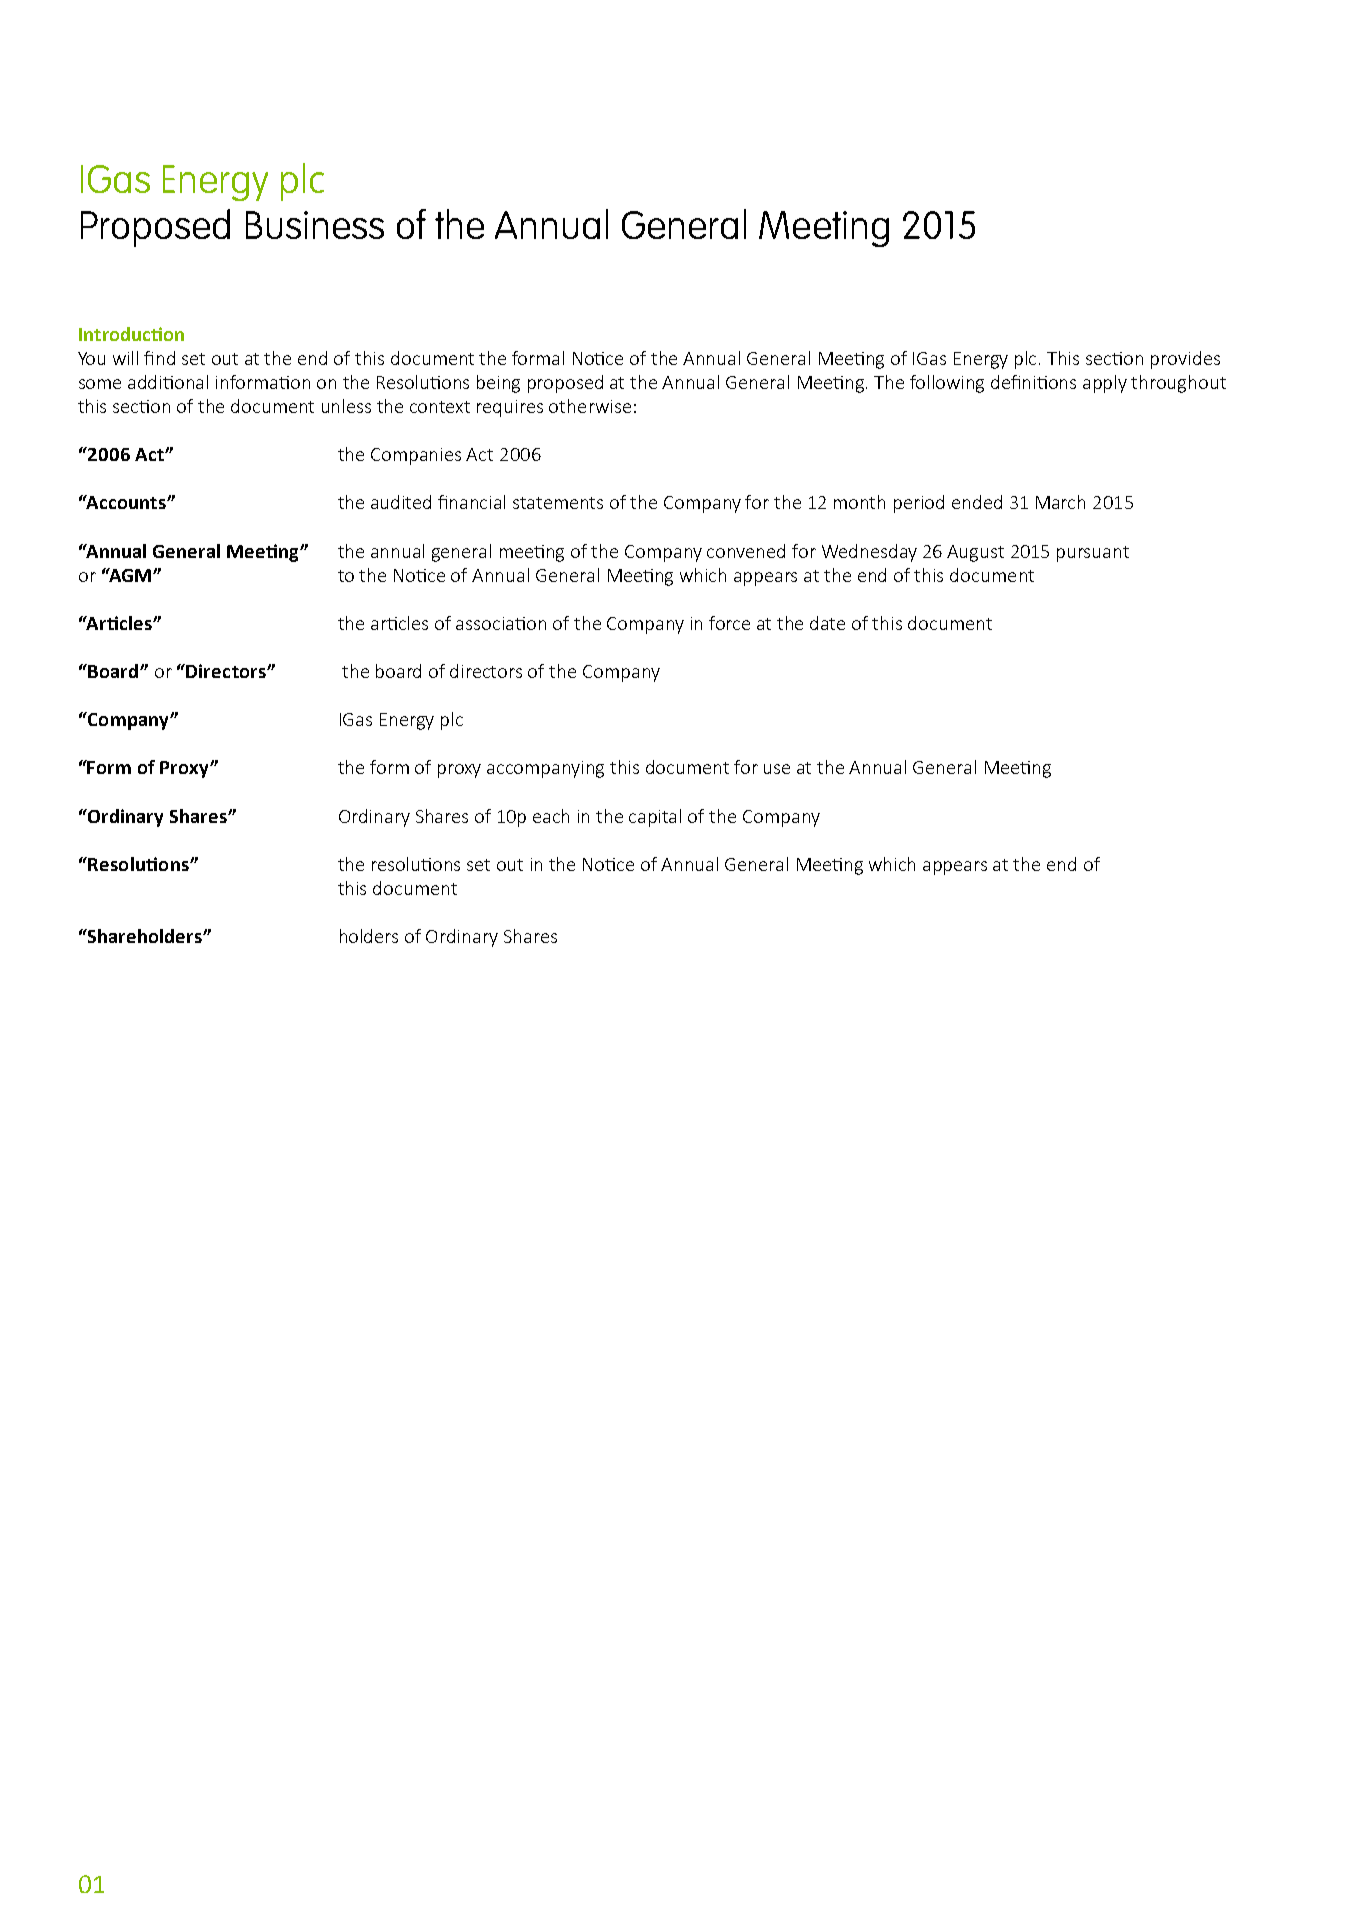  I want to click on use, so click(777, 769).
